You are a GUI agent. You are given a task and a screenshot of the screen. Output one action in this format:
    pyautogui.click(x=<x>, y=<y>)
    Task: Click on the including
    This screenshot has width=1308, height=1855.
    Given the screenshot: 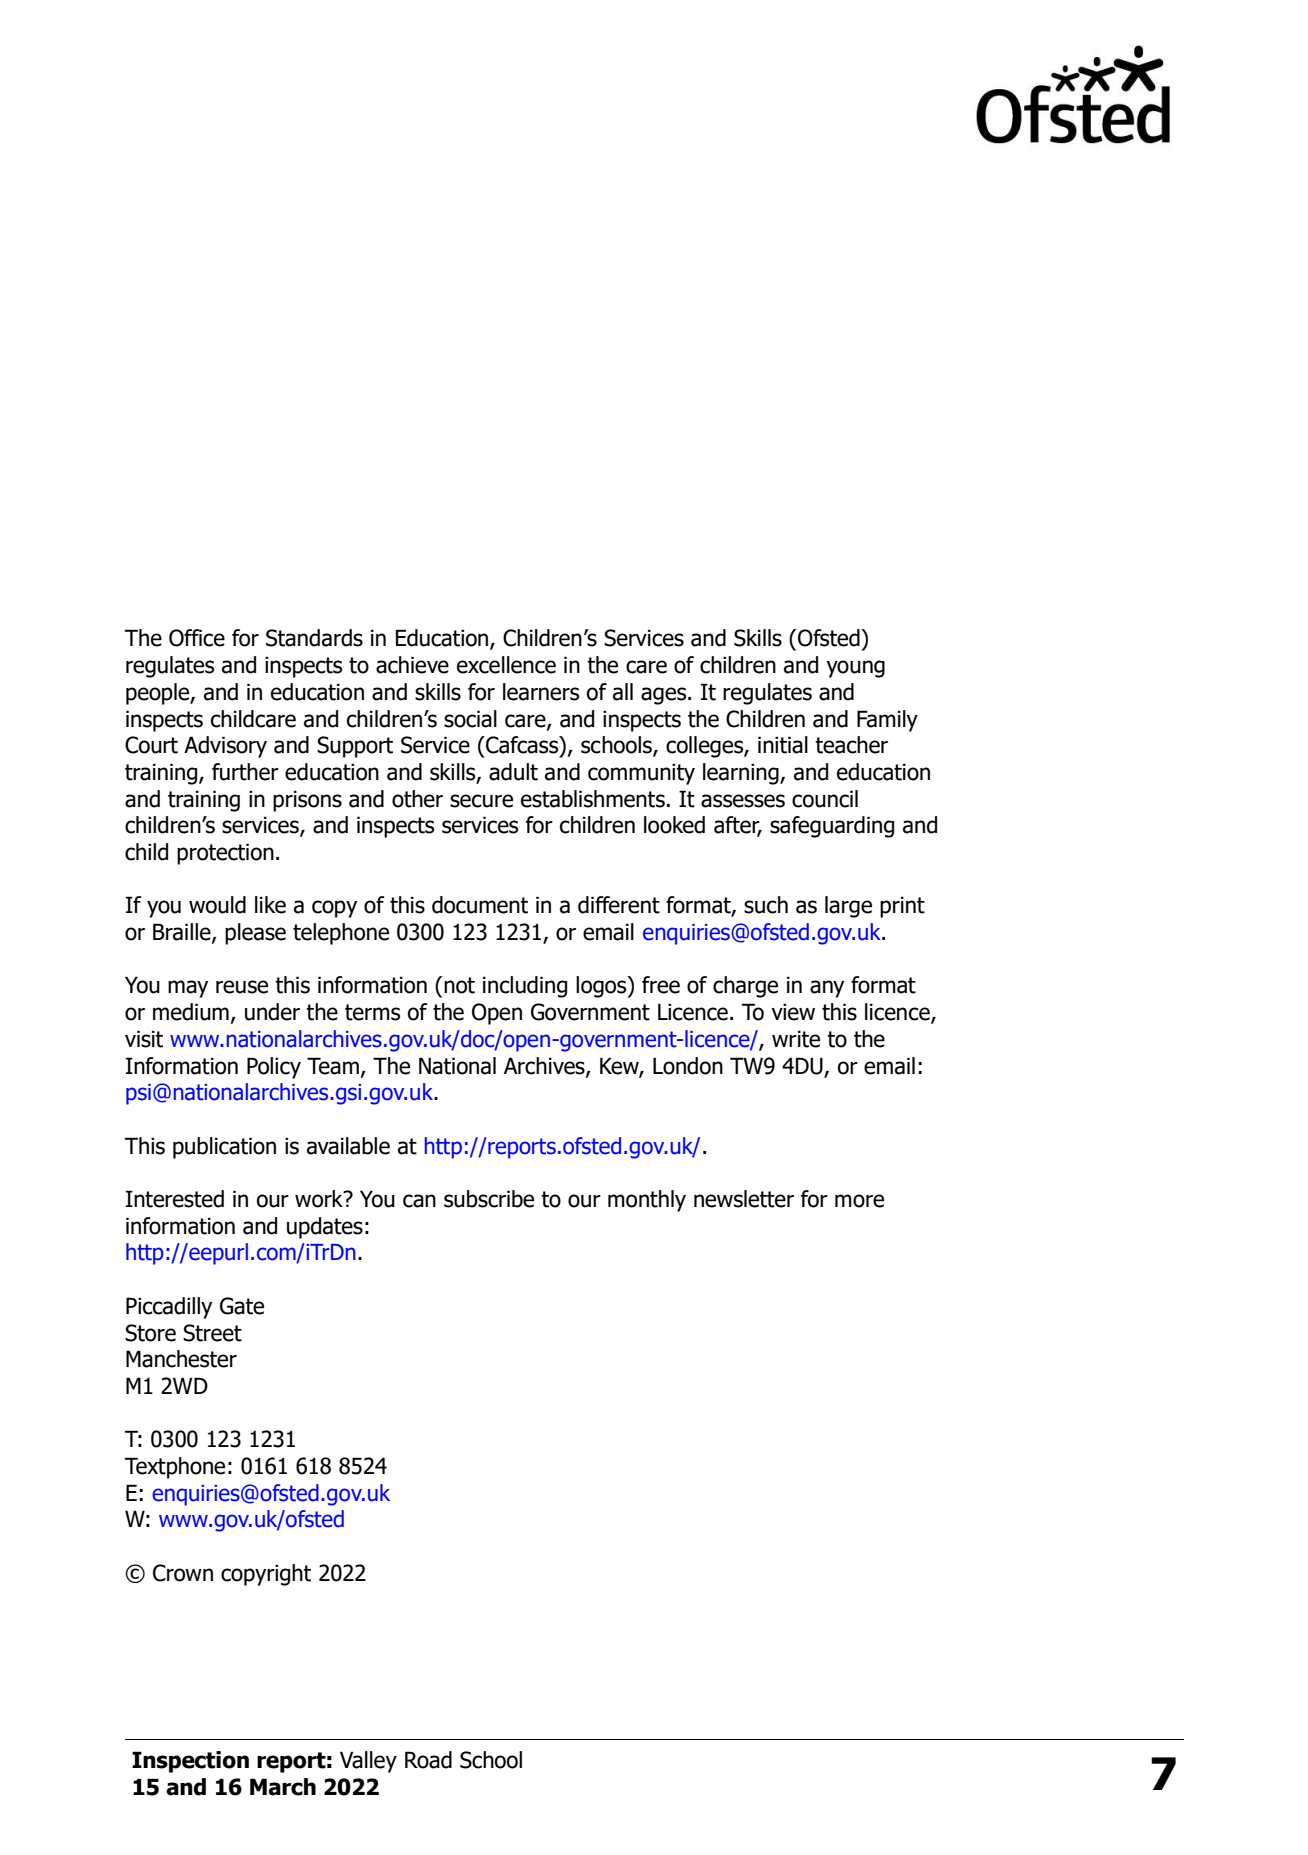 What is the action you would take?
    pyautogui.click(x=525, y=987)
